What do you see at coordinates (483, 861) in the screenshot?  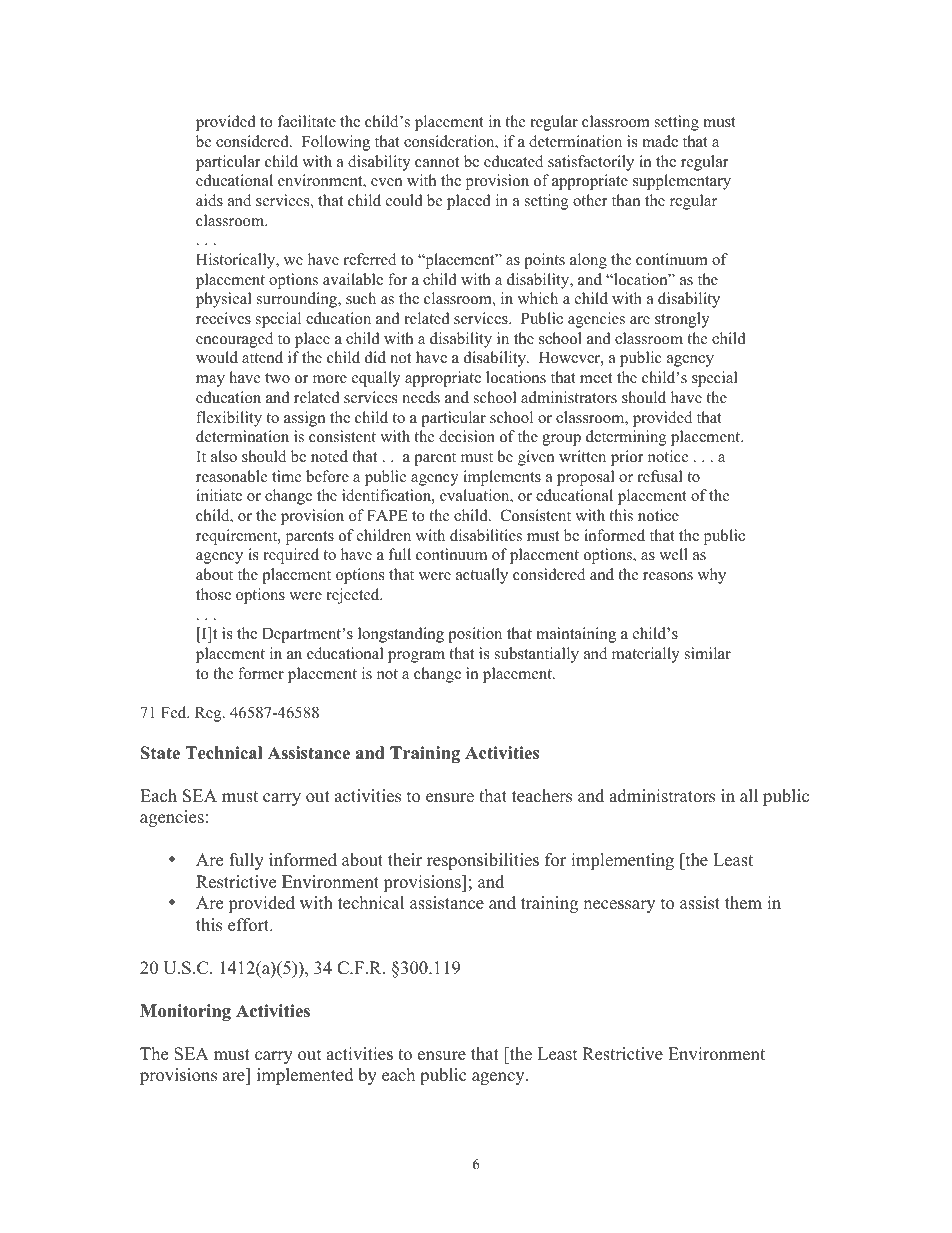 I see `responsibilities` at bounding box center [483, 861].
